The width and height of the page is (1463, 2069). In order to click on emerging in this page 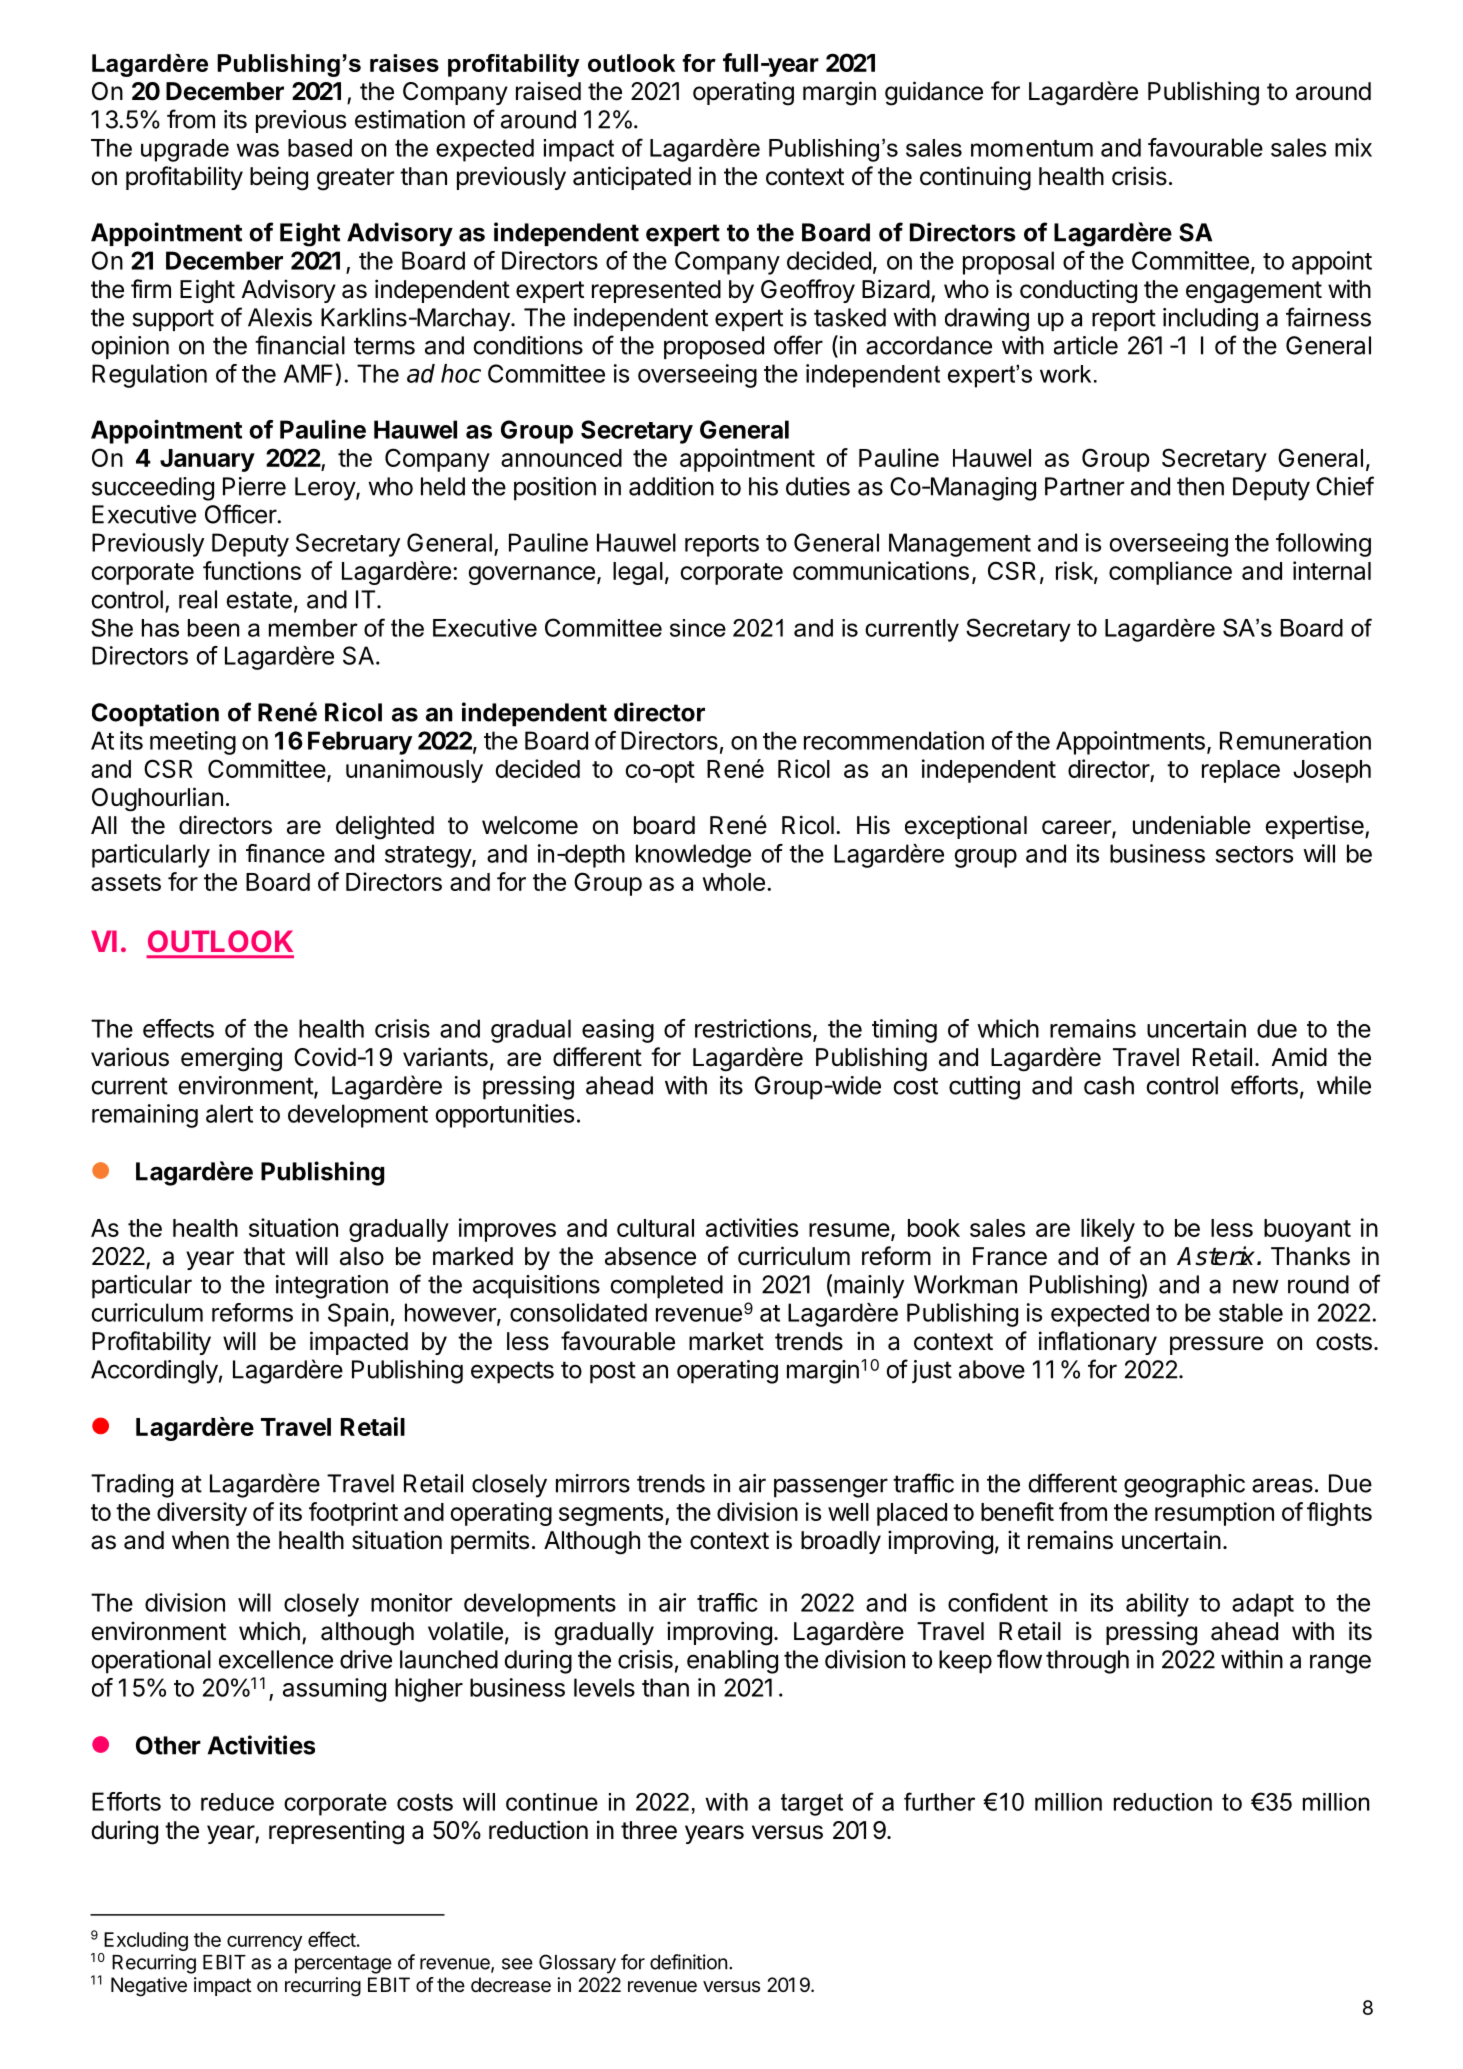, I will do `click(231, 1059)`.
